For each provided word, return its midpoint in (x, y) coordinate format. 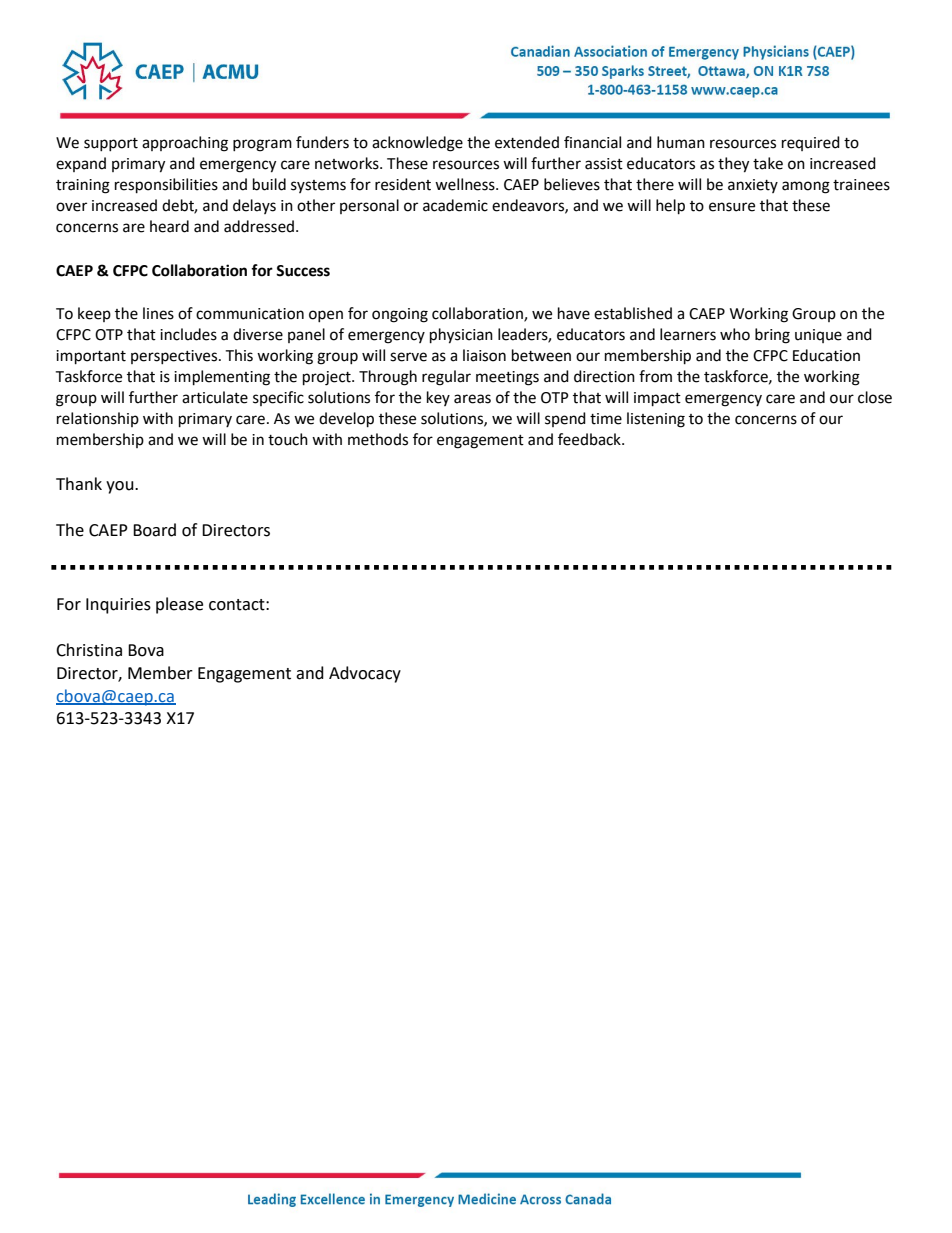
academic (455, 205)
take (768, 163)
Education (826, 355)
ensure (732, 207)
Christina (89, 650)
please (179, 605)
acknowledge (417, 144)
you (121, 487)
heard (169, 226)
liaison (484, 355)
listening (656, 420)
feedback (590, 439)
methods (378, 439)
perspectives (175, 357)
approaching (185, 144)
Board (154, 530)
